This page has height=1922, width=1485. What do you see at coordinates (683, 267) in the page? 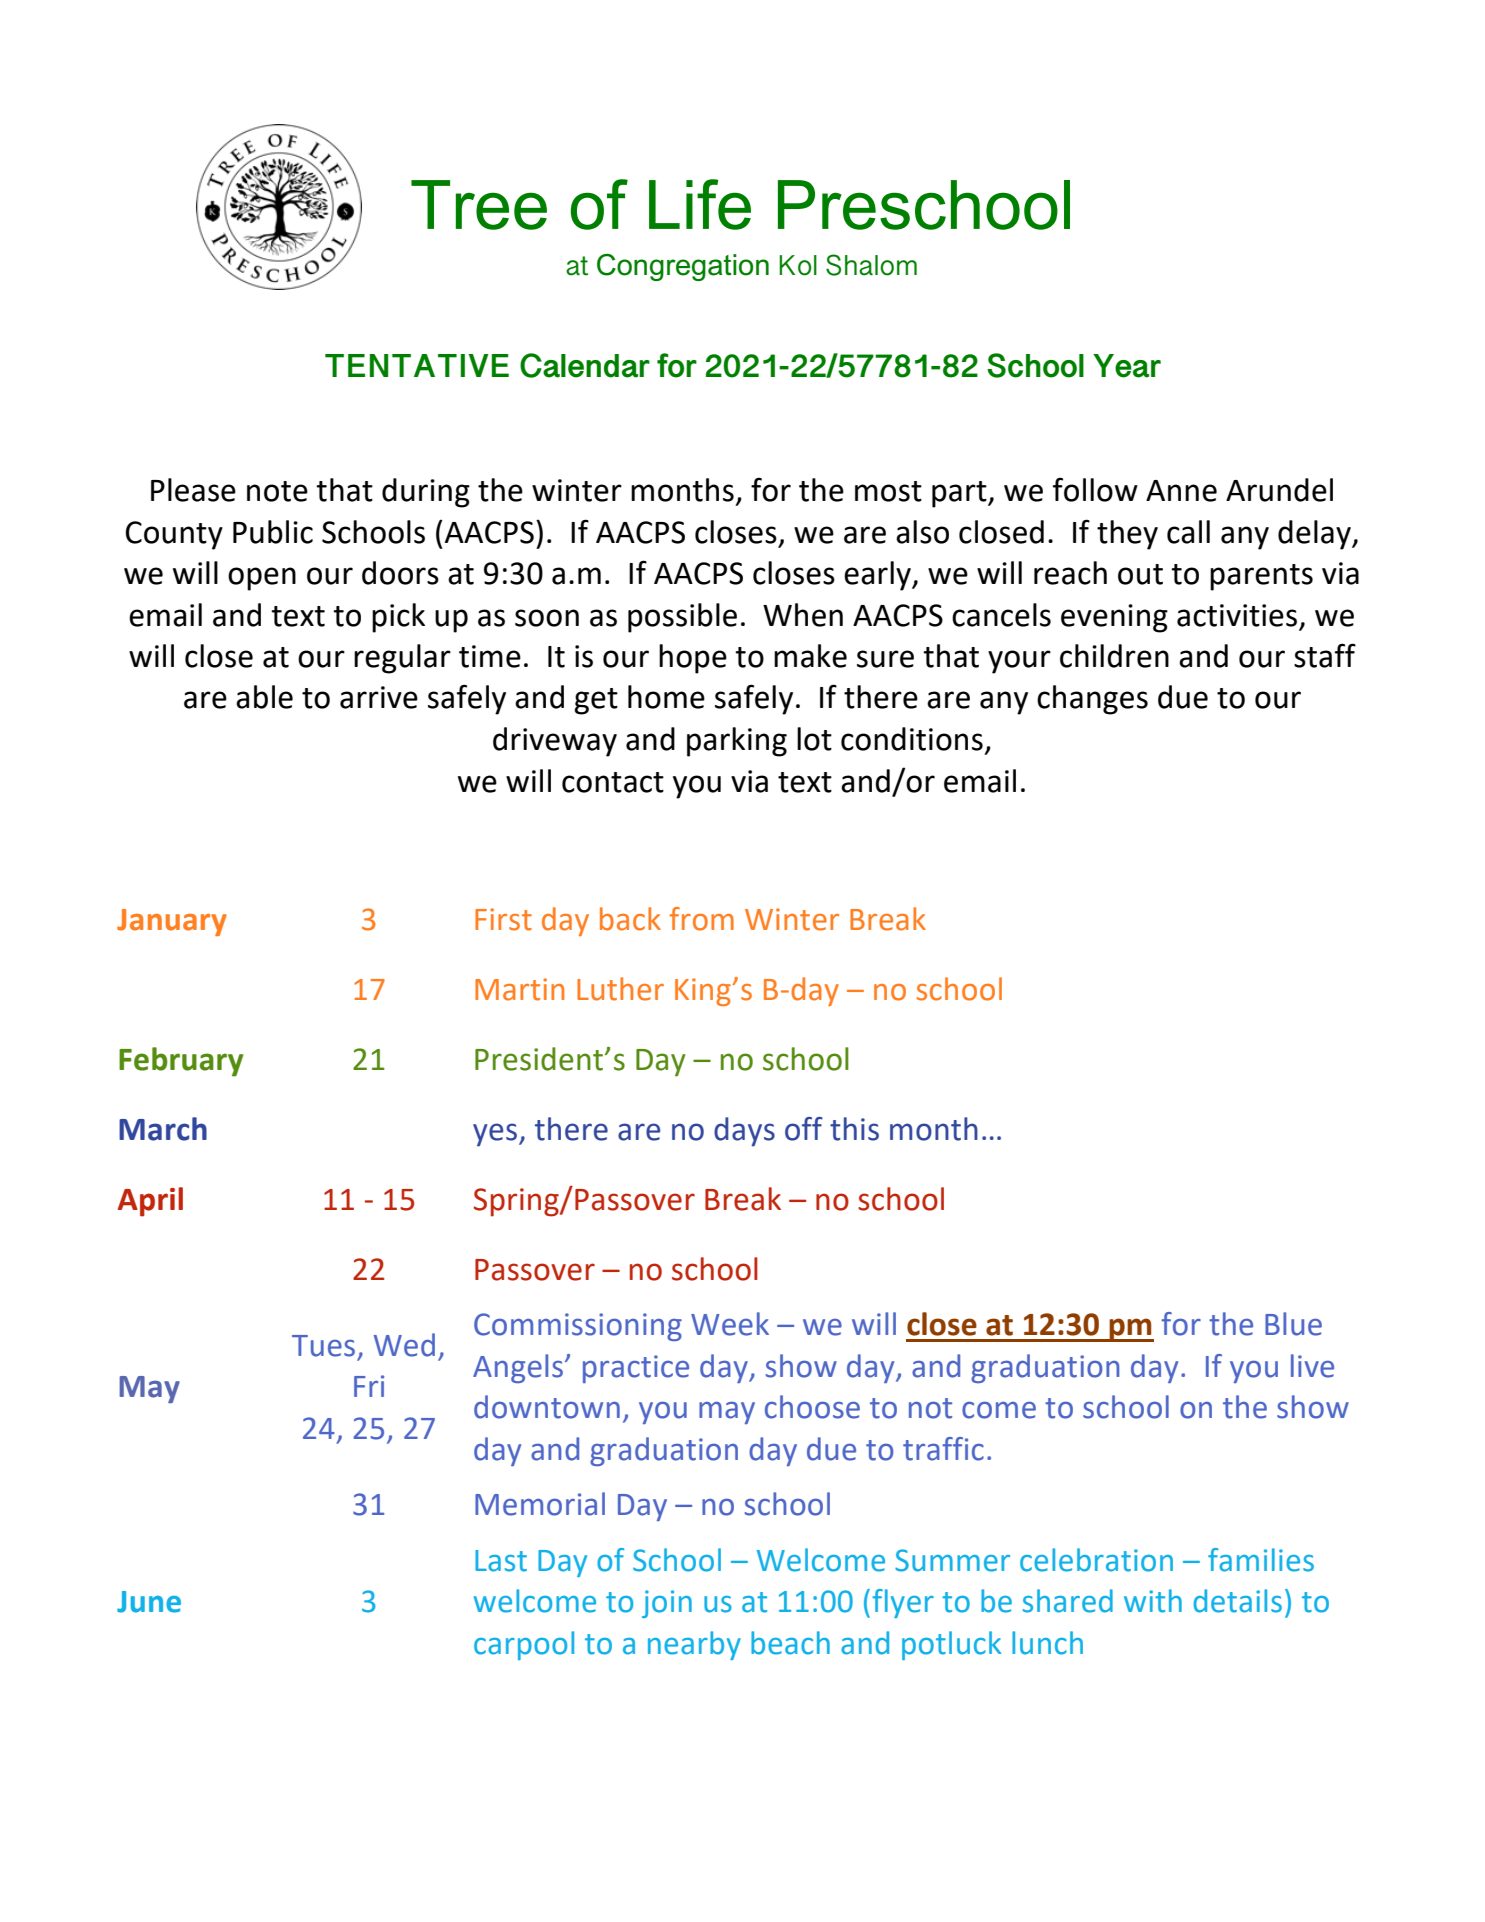
I see `Congregation` at bounding box center [683, 267].
